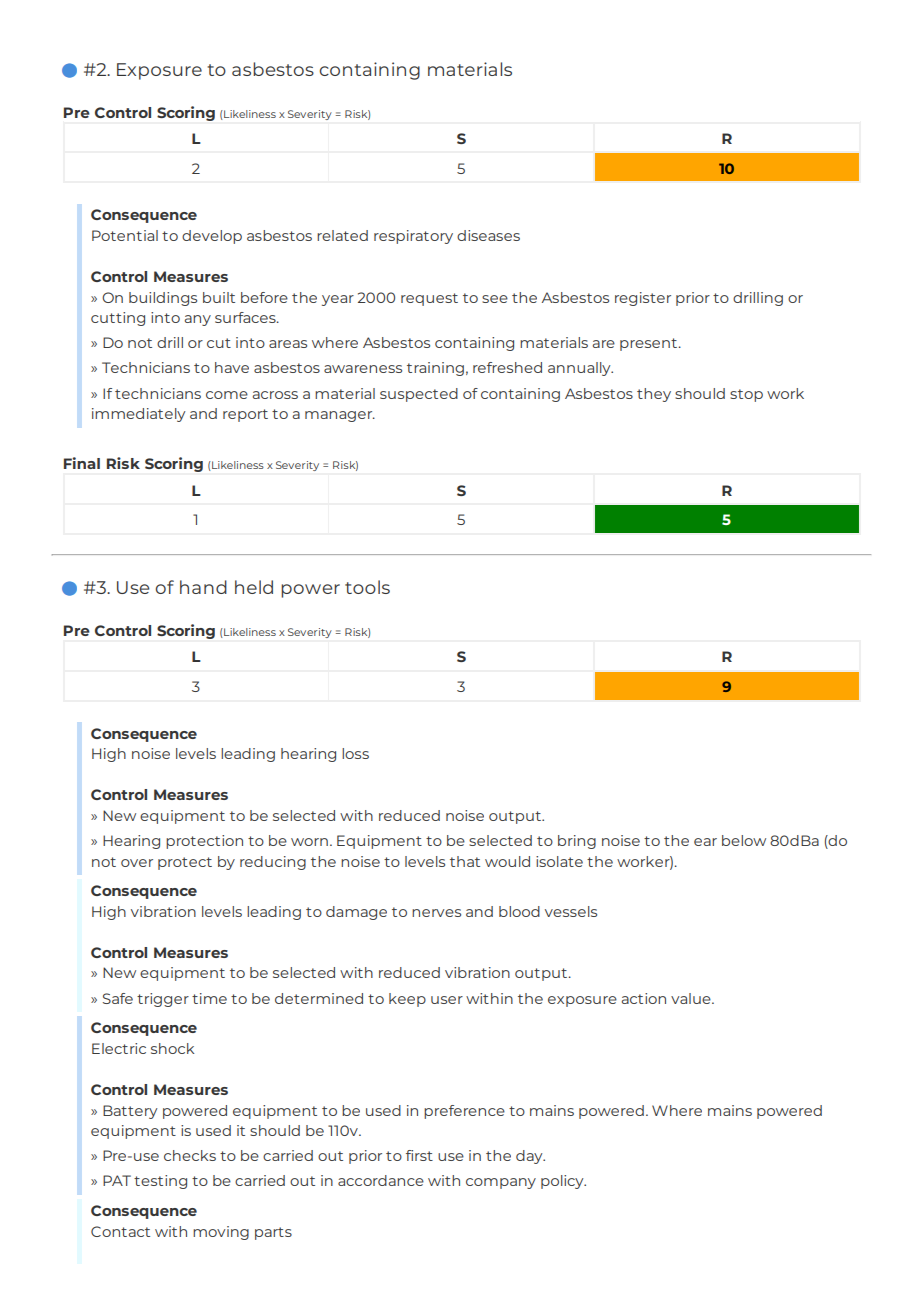  Describe the element at coordinates (137, 863) in the screenshot. I see `over` at that location.
